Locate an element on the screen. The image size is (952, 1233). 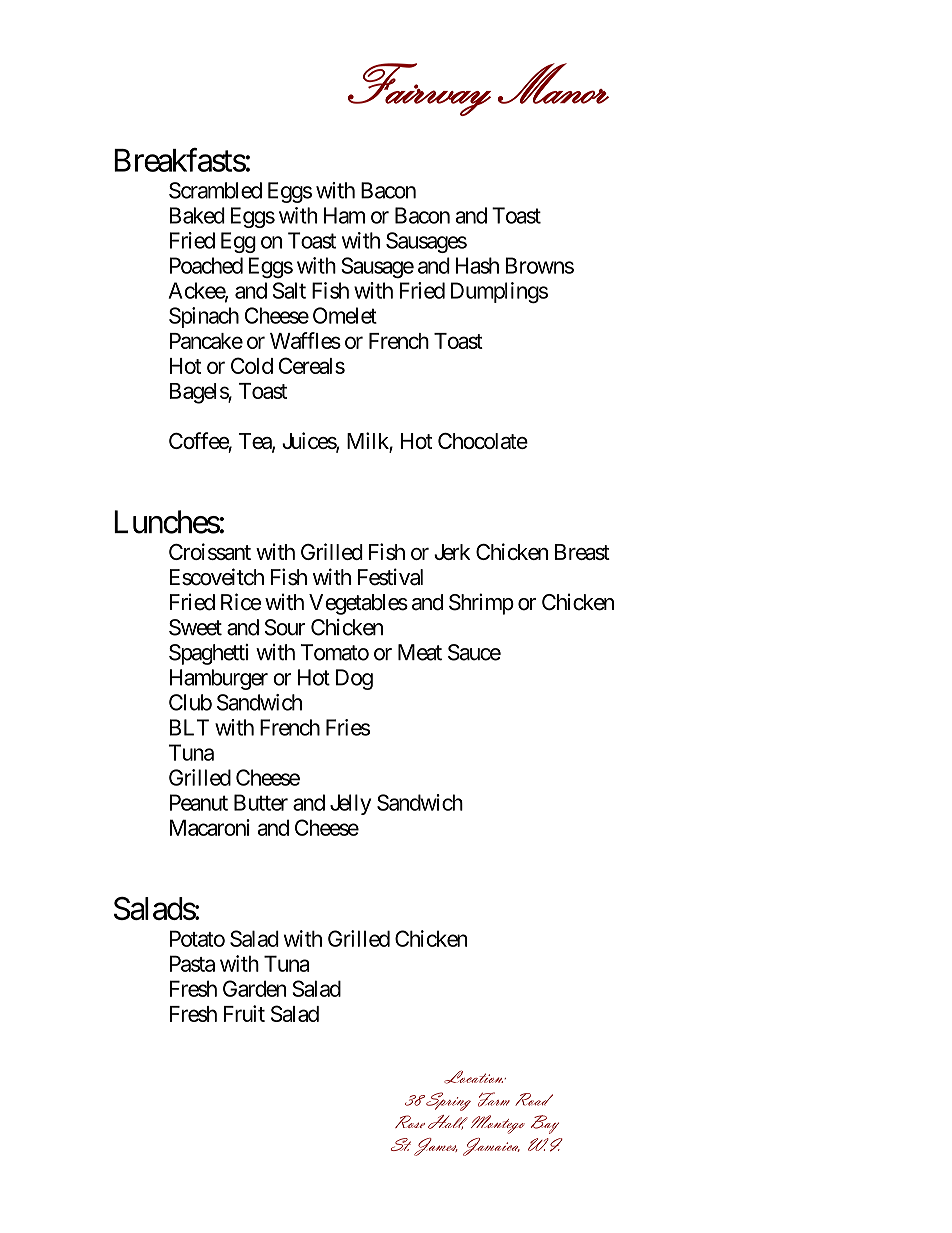
Scrambled is located at coordinates (215, 190).
